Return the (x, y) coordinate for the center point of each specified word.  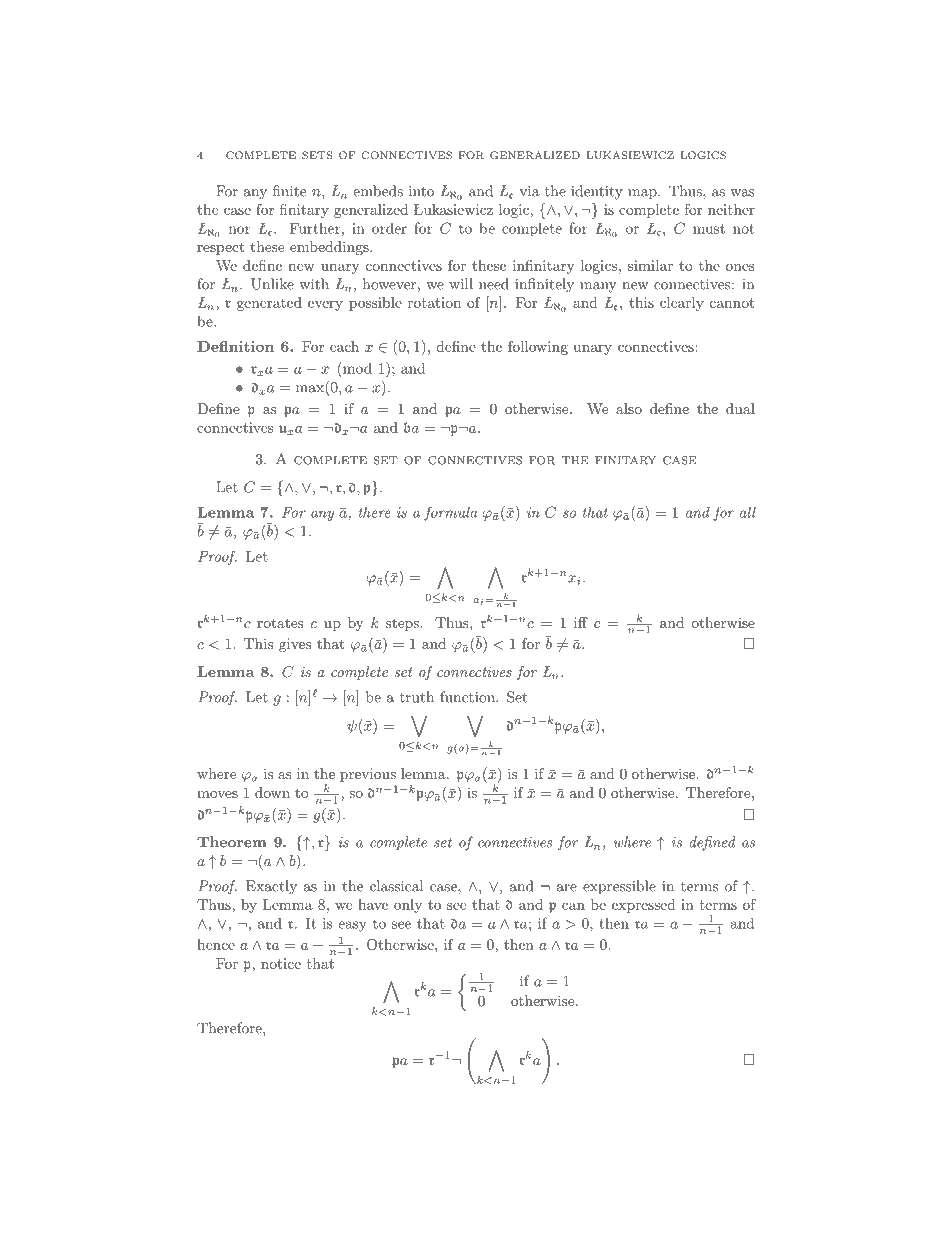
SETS (317, 155)
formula (450, 514)
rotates (280, 623)
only (408, 906)
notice (281, 963)
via (529, 191)
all (748, 512)
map (643, 194)
